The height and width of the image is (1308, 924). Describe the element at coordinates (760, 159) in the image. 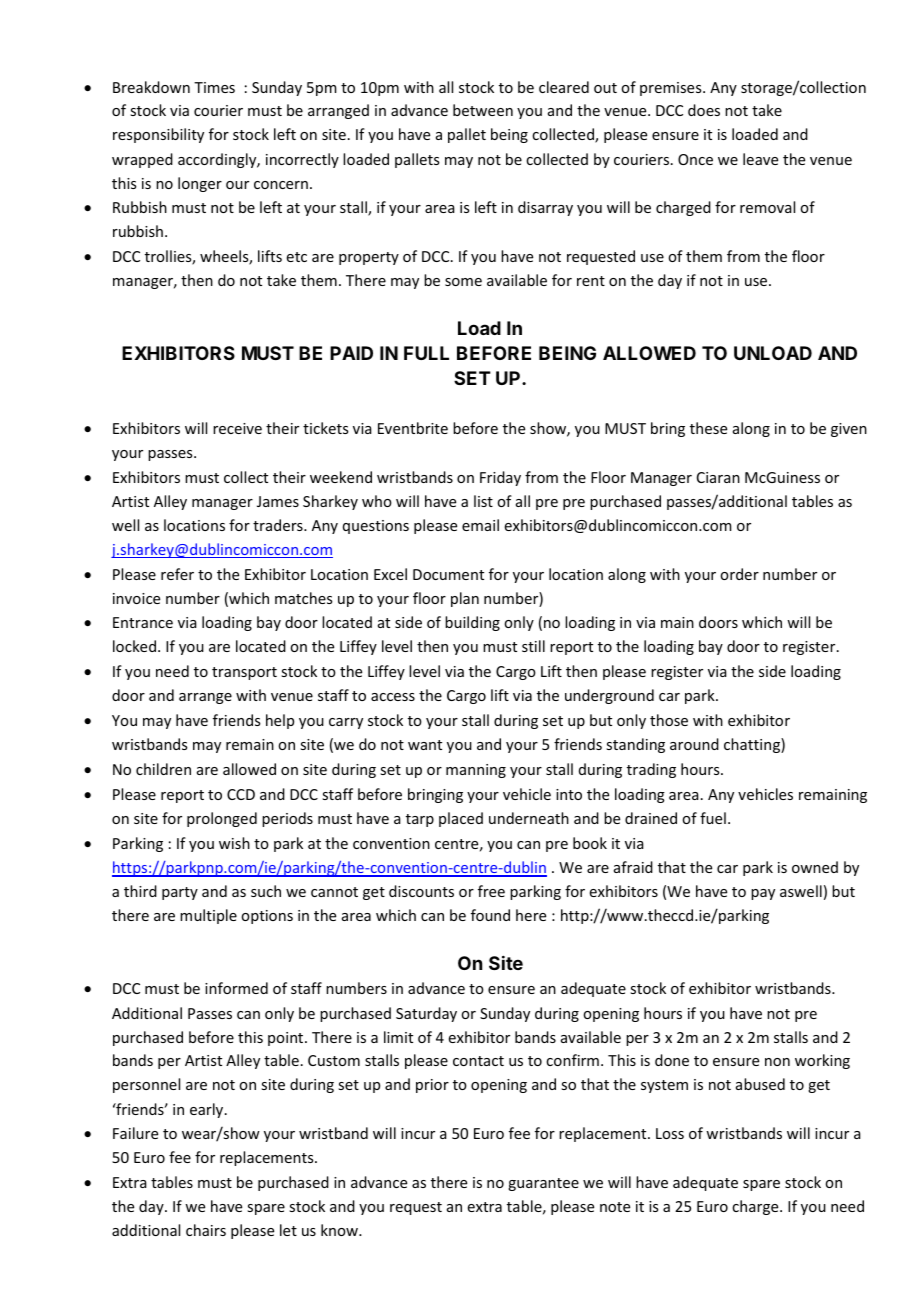

I see `leave` at that location.
